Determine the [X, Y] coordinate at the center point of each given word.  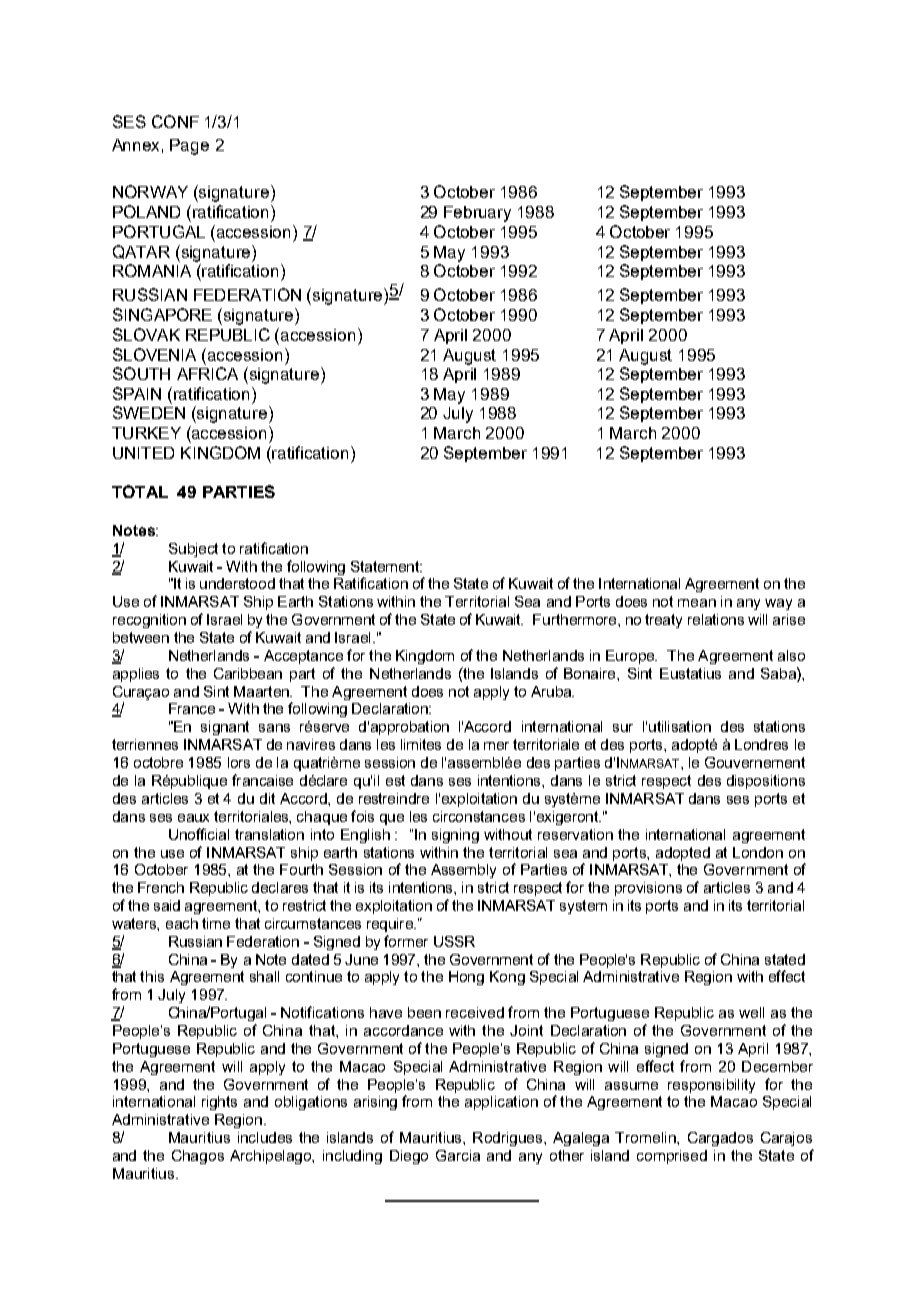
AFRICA [207, 373]
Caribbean [248, 673]
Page [189, 147]
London [758, 852]
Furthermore [576, 619]
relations [716, 619]
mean [697, 603]
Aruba [552, 691]
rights [219, 1103]
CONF [175, 121]
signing [455, 836]
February [477, 214]
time [216, 923]
